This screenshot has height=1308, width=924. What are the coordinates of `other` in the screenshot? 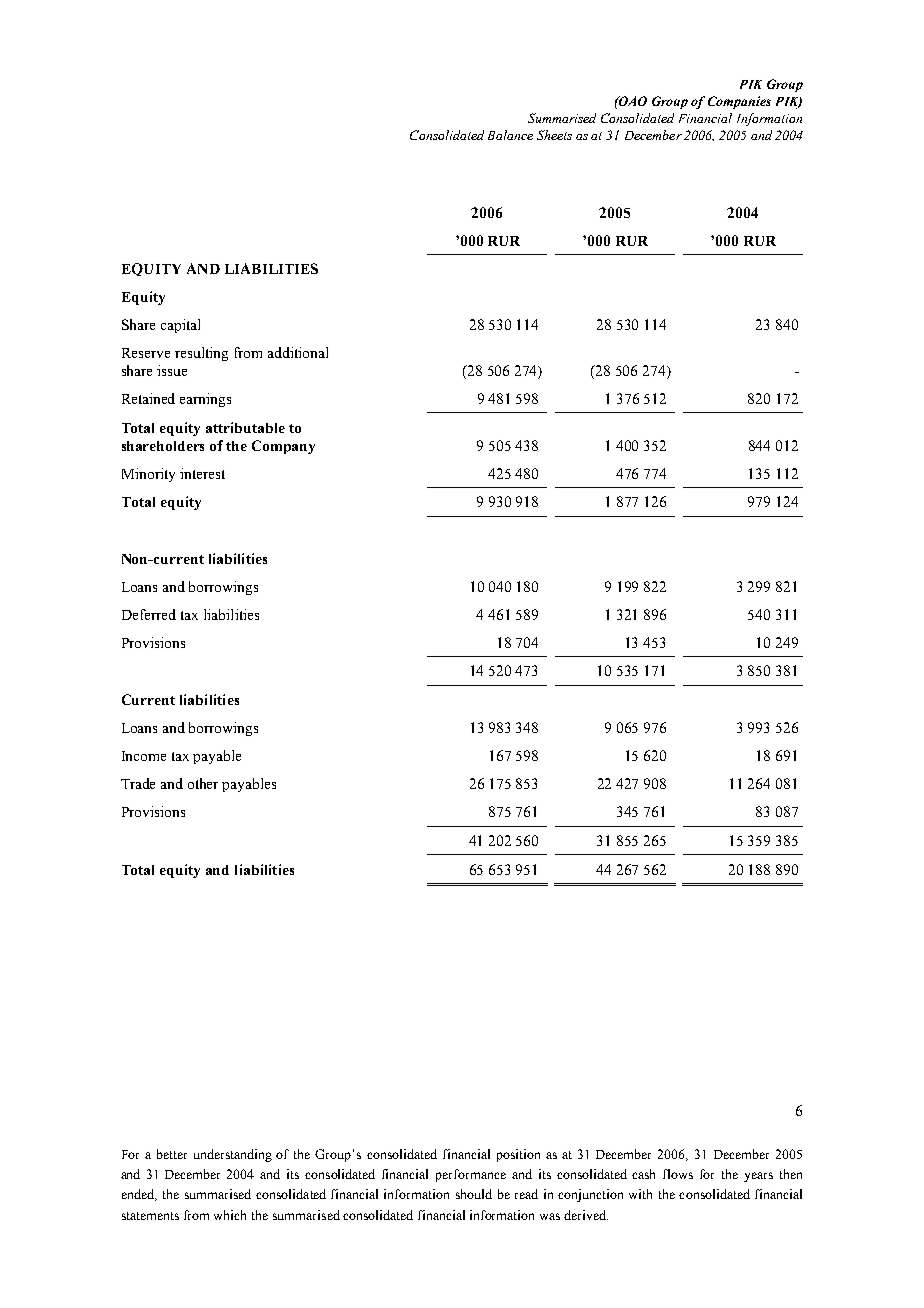 It's located at (203, 783).
